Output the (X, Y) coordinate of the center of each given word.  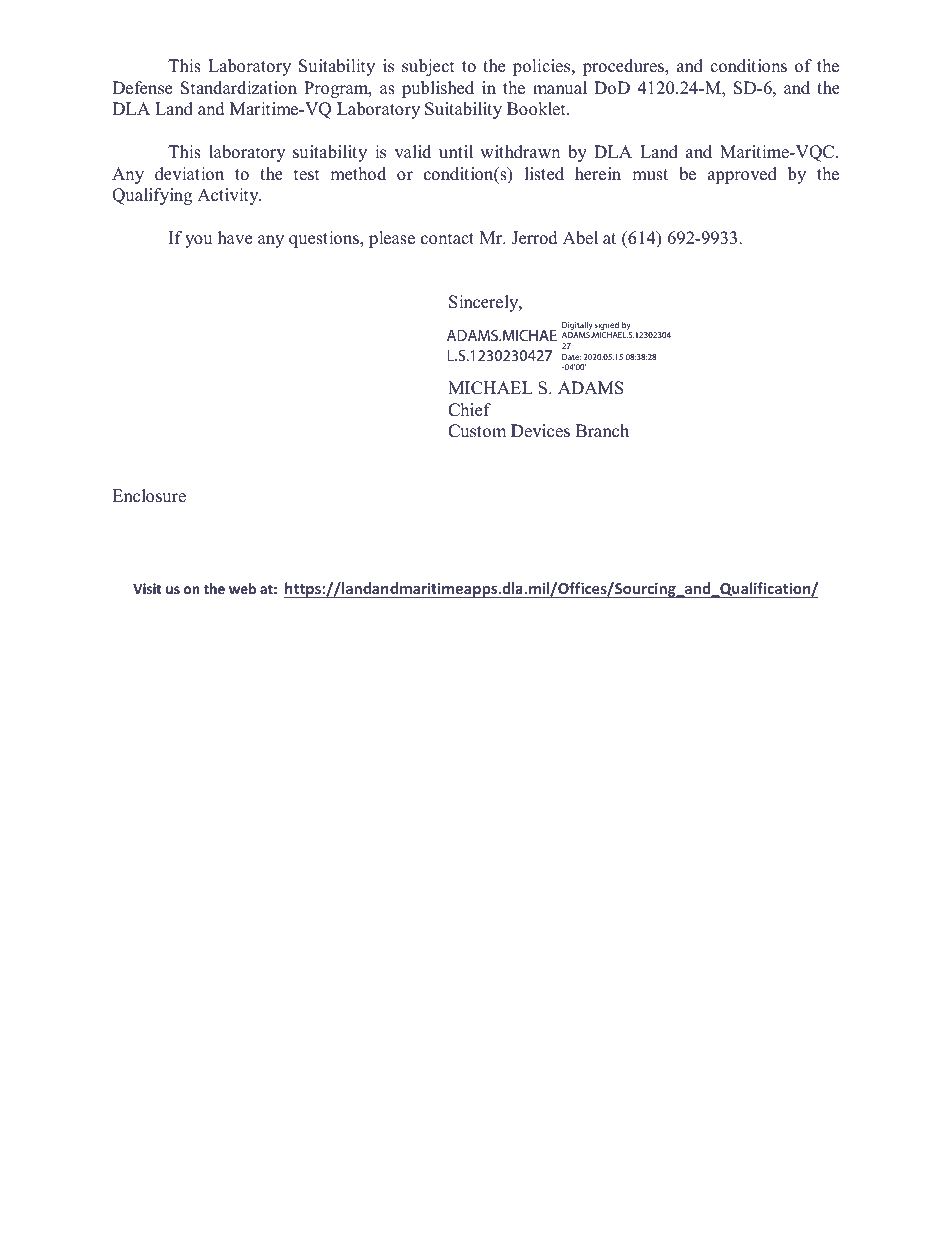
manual (560, 88)
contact (447, 239)
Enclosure (149, 496)
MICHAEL (490, 388)
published (438, 89)
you (198, 241)
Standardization (239, 88)
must (650, 175)
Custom (477, 431)
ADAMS (591, 388)
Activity (229, 196)
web (242, 588)
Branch (602, 431)
